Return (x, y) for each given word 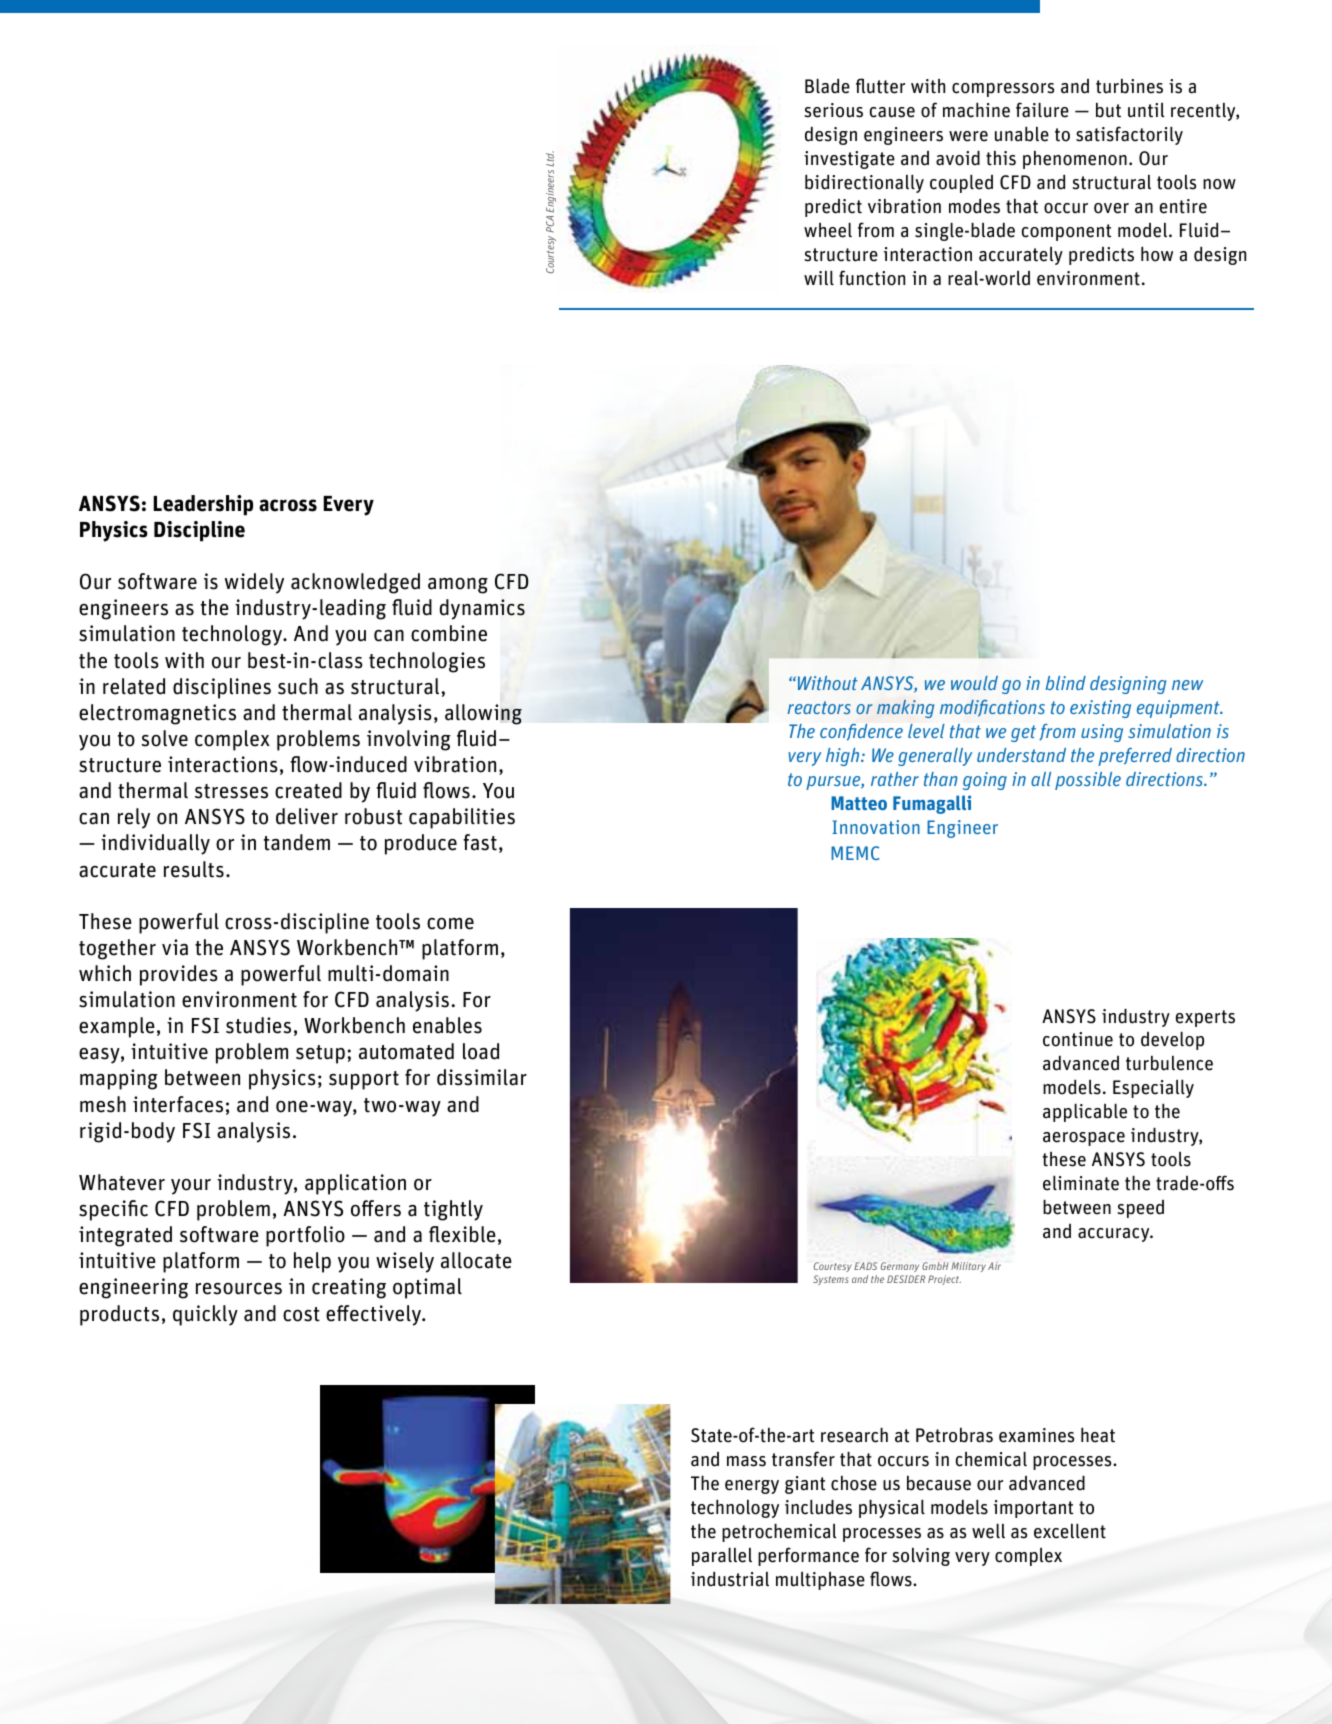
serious (834, 110)
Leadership (203, 505)
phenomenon (1075, 160)
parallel (722, 1557)
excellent (1070, 1531)
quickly (205, 1315)
